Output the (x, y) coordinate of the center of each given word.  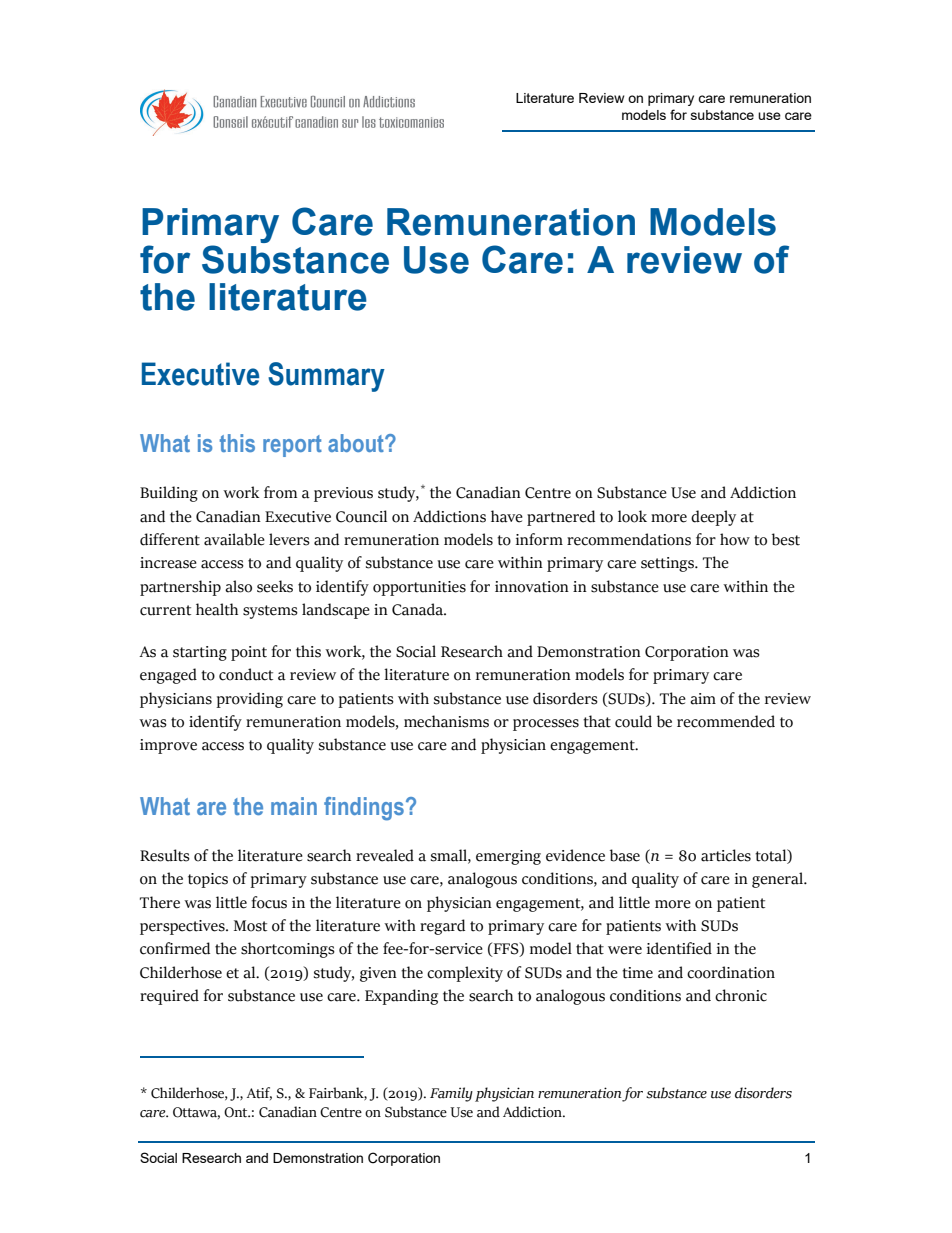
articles (726, 855)
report (292, 446)
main (294, 806)
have (507, 516)
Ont (237, 1112)
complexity (465, 974)
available (234, 539)
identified (679, 948)
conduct (246, 674)
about (357, 443)
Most (250, 926)
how (735, 539)
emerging (508, 857)
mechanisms (446, 721)
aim (703, 699)
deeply (713, 518)
